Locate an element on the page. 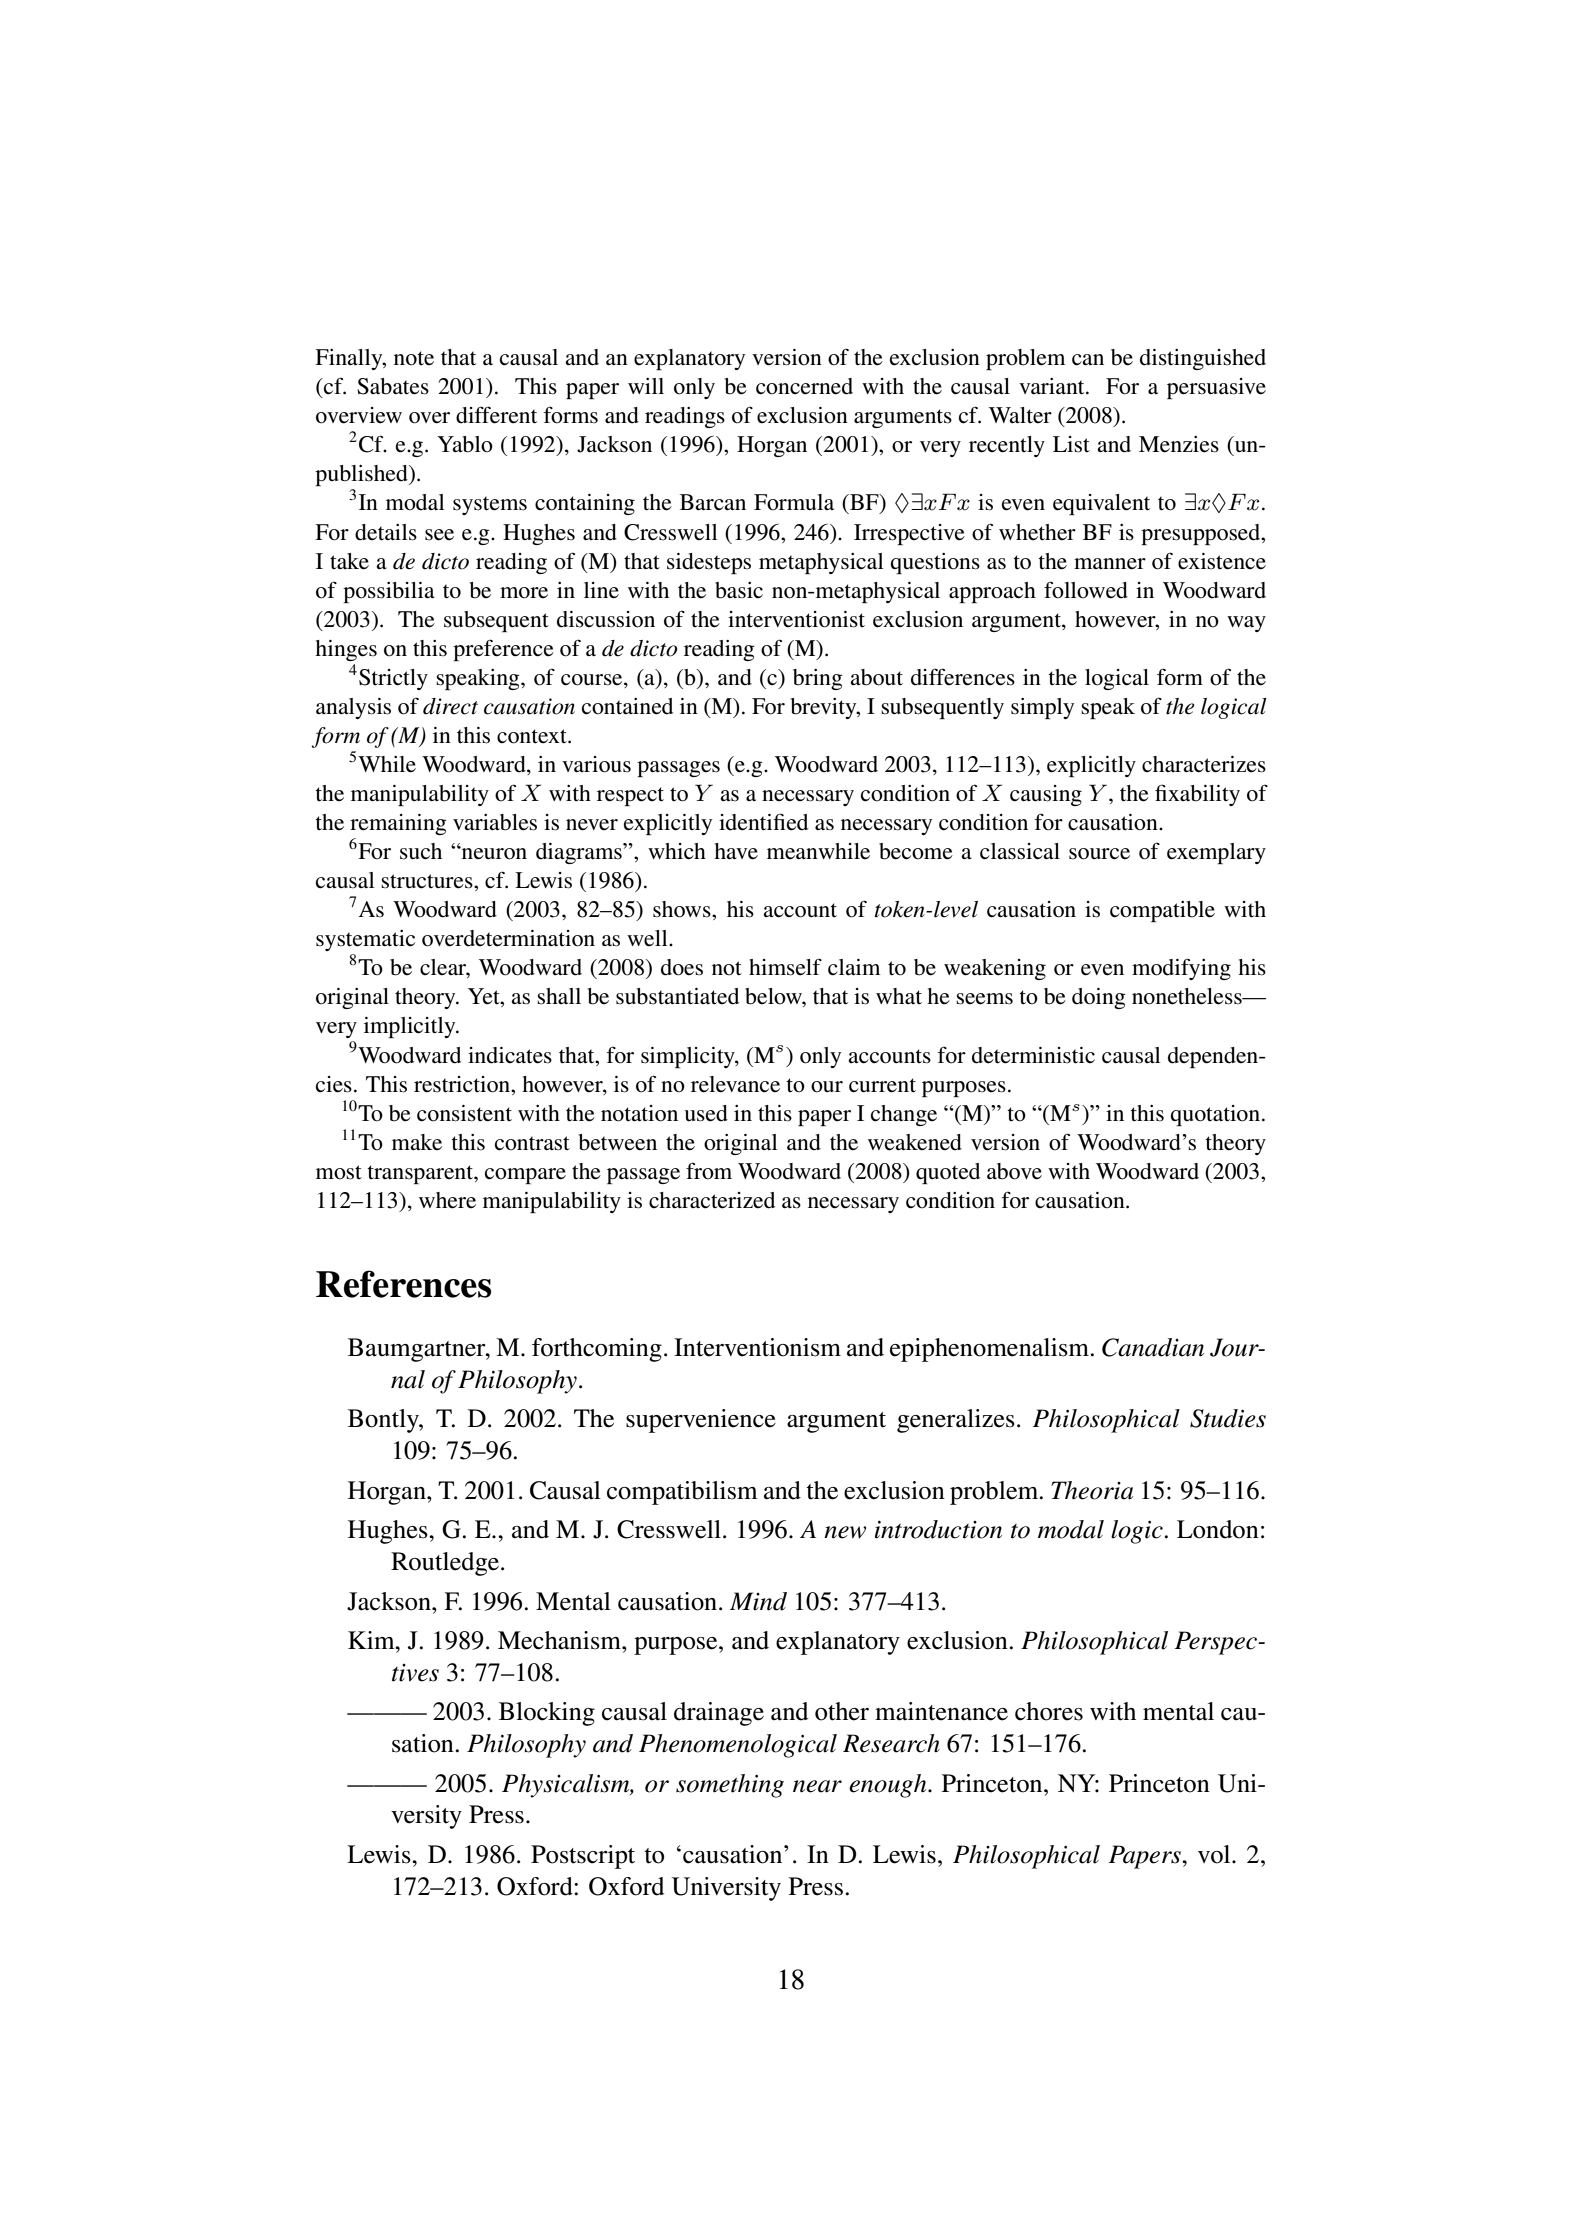 This page has height=2232, width=1578. have is located at coordinates (736, 851).
